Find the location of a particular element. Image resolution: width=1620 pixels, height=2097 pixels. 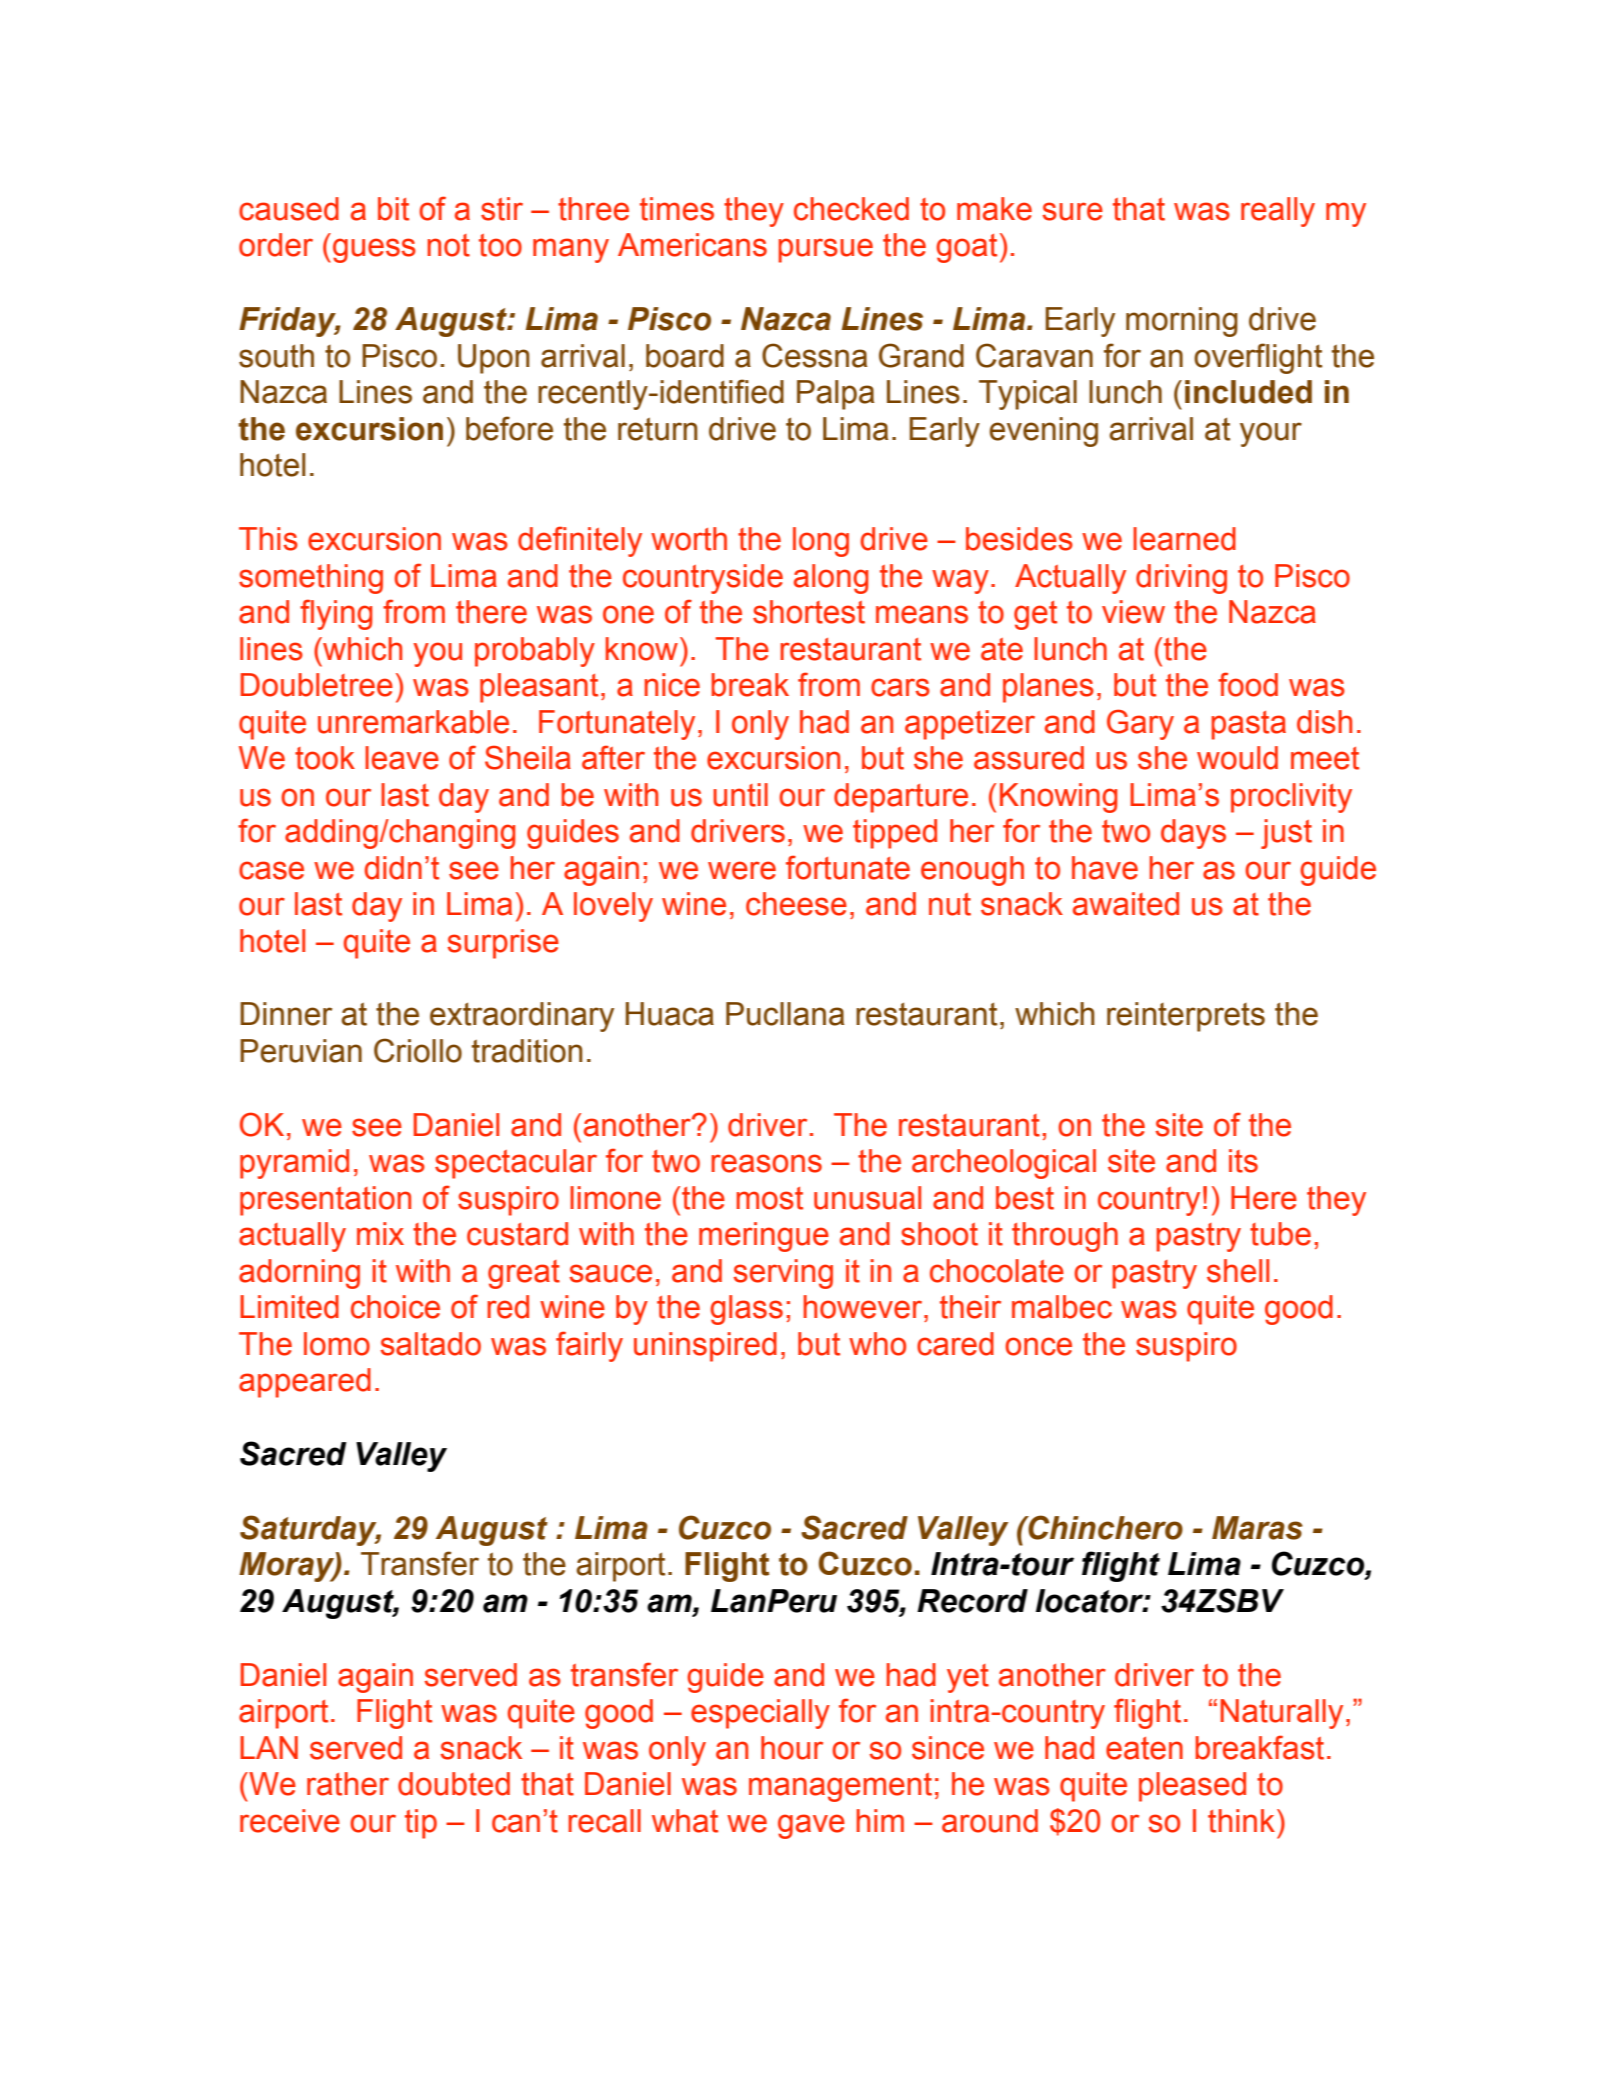

morning is located at coordinates (1182, 322).
